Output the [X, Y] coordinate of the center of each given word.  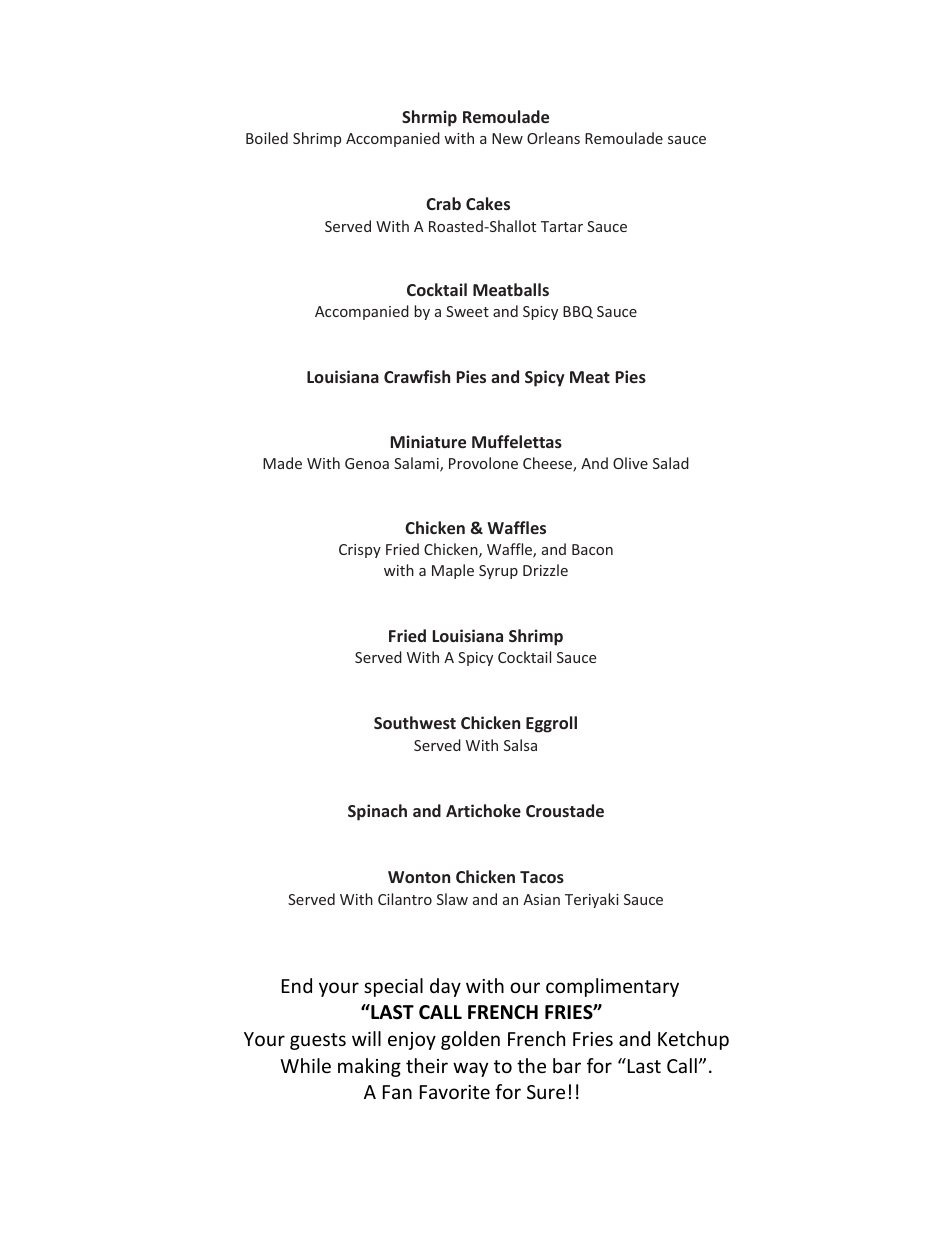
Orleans [553, 138]
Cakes [488, 203]
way [470, 1069]
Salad [671, 463]
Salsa [520, 745]
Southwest [415, 722]
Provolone [483, 463]
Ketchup [693, 1040]
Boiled [267, 138]
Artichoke [483, 810]
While [305, 1065]
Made [282, 463]
